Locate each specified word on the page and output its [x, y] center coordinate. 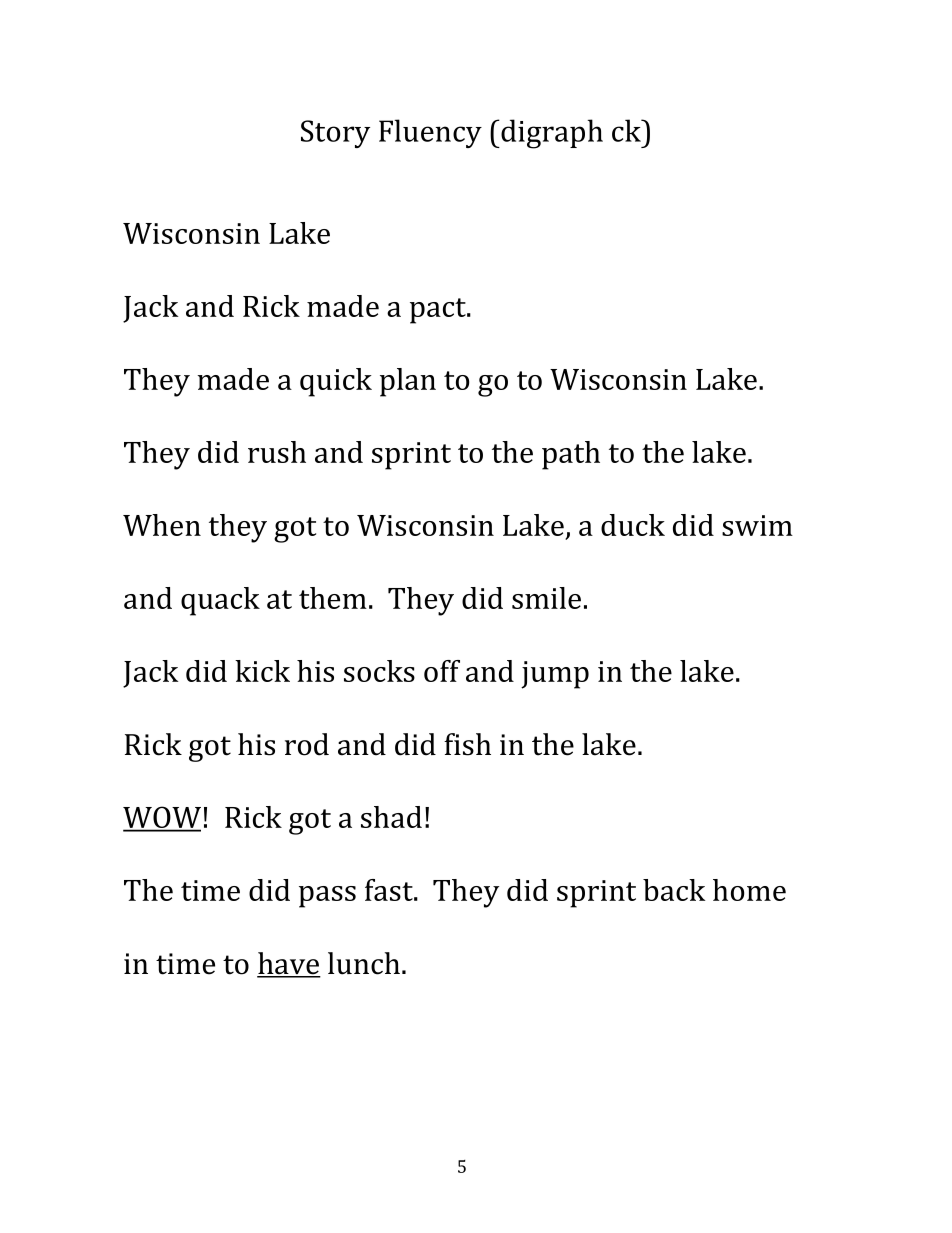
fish [467, 744]
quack [220, 601]
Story [335, 134]
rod [307, 744]
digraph [551, 134]
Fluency [430, 133]
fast [390, 890]
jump [555, 675]
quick [336, 382]
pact [439, 311]
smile [546, 598]
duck [633, 525]
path [571, 455]
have [289, 964]
